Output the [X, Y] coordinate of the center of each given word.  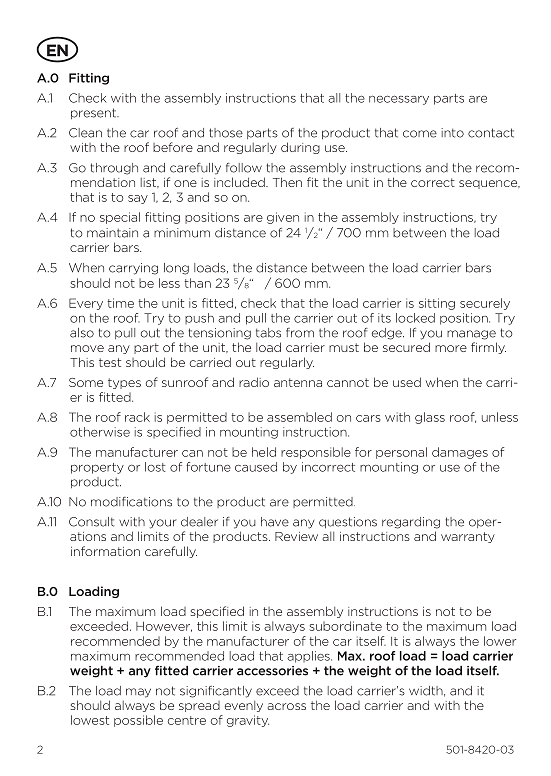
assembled [299, 417]
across [286, 706]
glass [430, 418]
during [300, 148]
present [94, 113]
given [283, 218]
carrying [133, 269]
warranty [468, 537]
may [138, 693]
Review [296, 536]
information [105, 551]
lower [500, 641]
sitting [437, 304]
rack [137, 417]
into [452, 133]
